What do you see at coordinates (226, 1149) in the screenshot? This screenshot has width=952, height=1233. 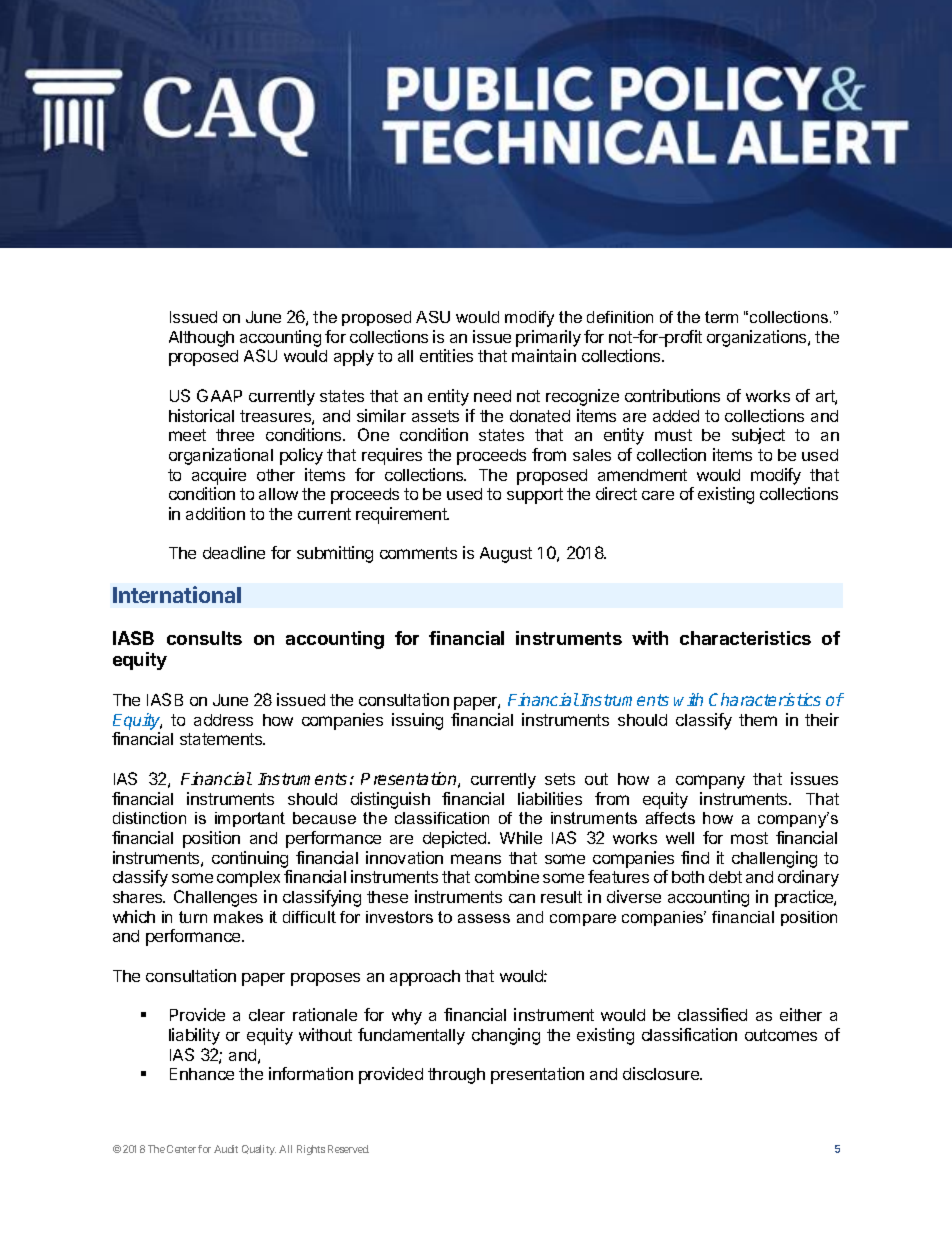 I see `Audit` at bounding box center [226, 1149].
